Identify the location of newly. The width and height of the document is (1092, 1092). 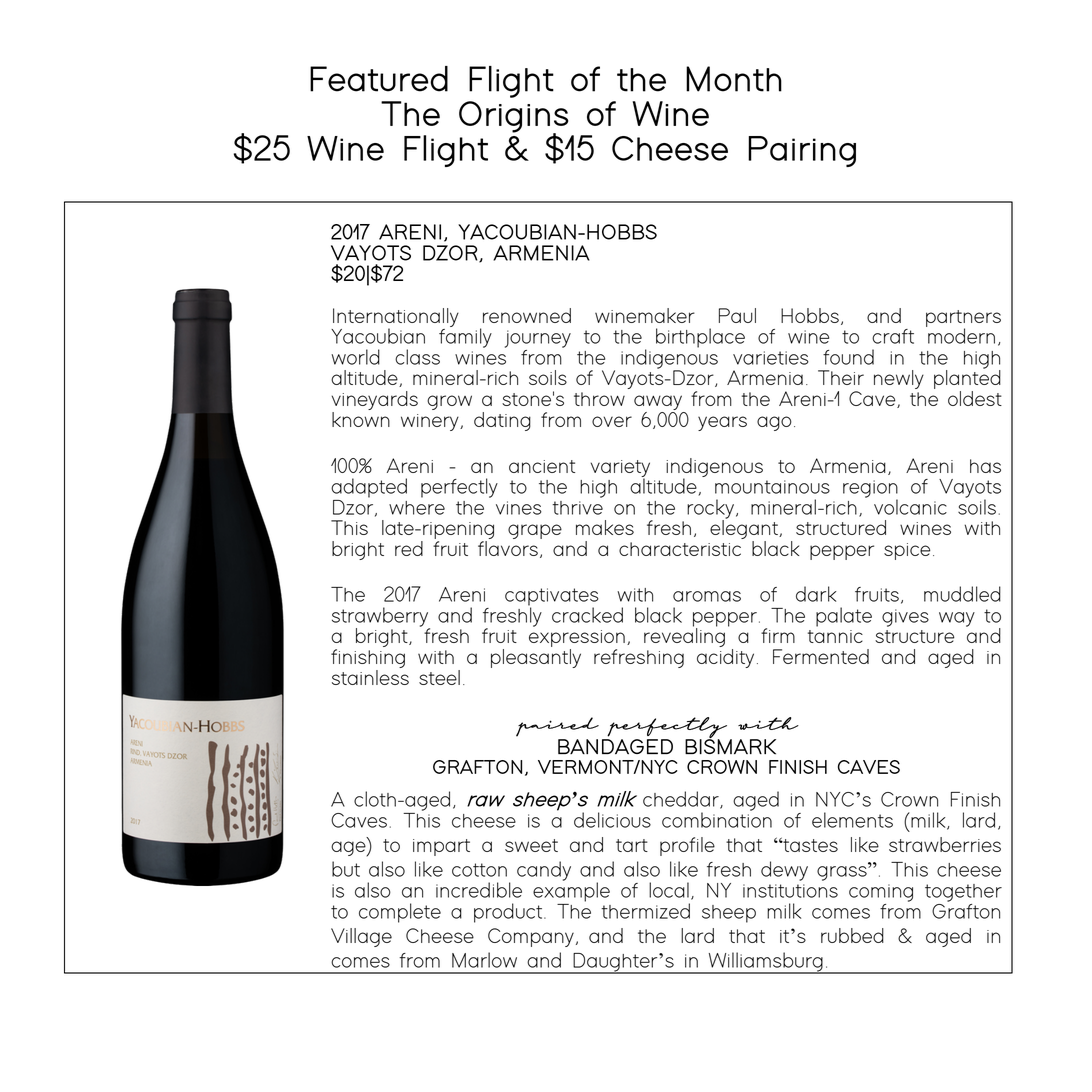
(899, 379).
